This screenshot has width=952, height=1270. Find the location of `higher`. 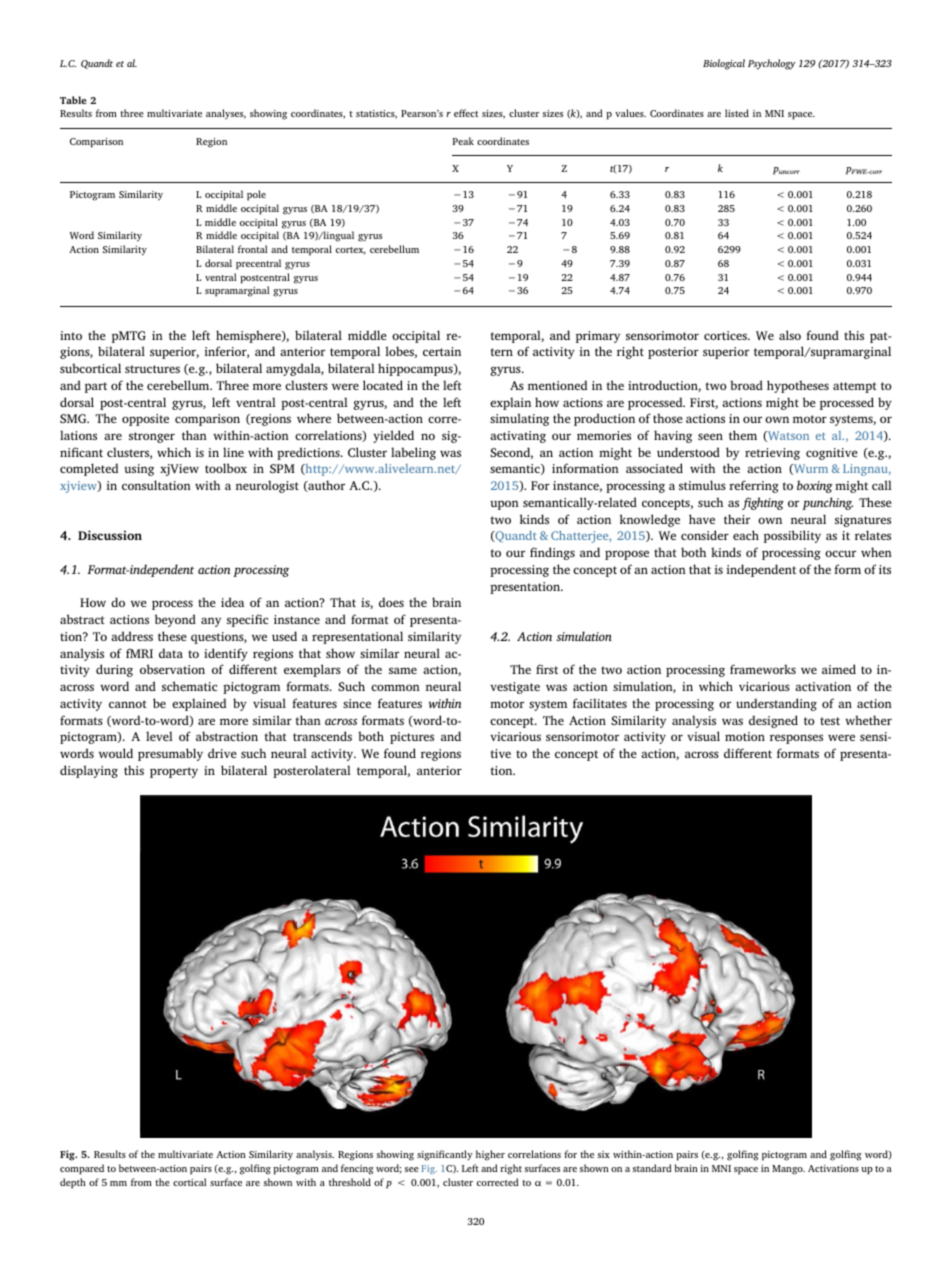

higher is located at coordinates (490, 1155).
